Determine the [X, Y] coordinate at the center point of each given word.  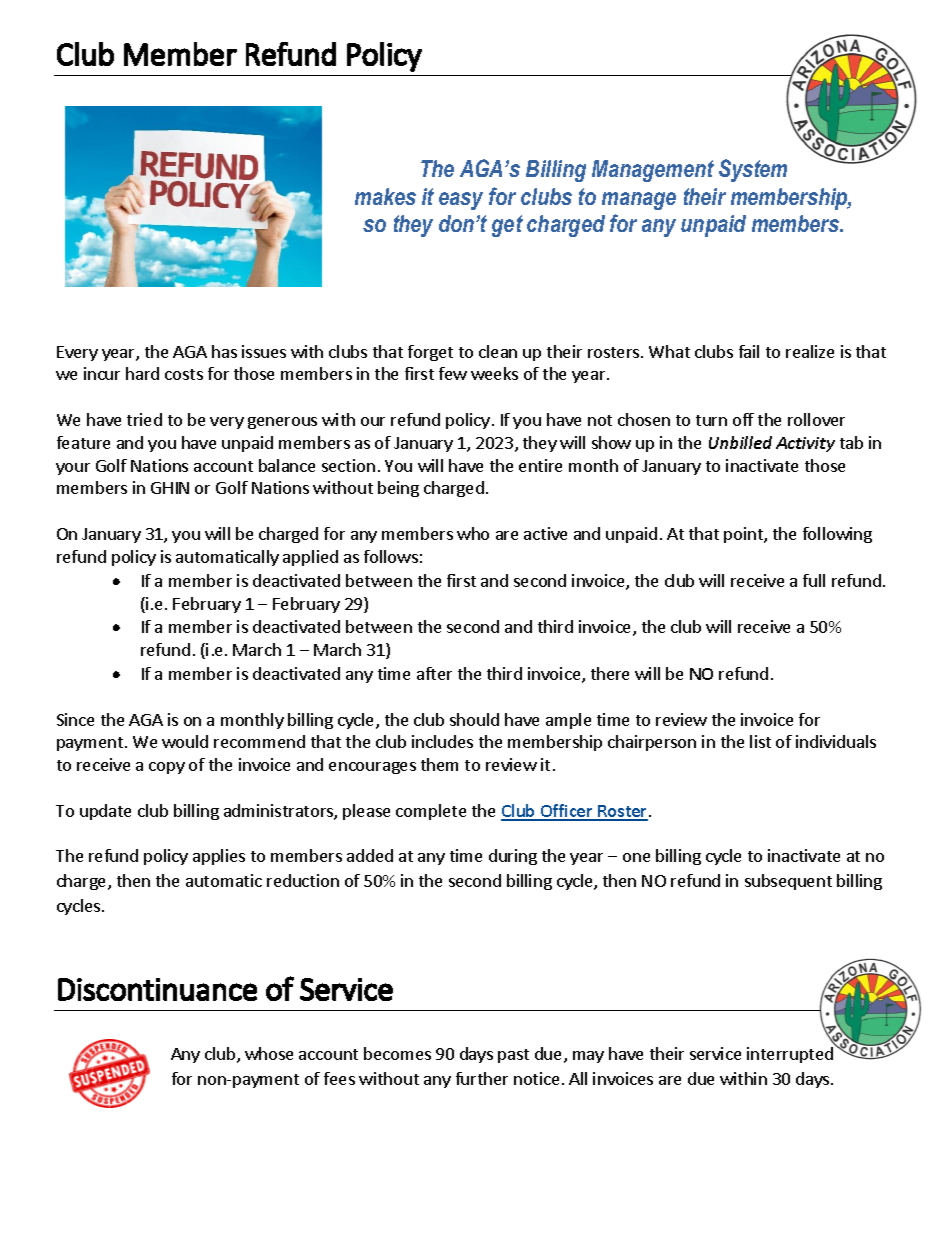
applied [310, 558]
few [453, 373]
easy [461, 201]
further [482, 1078]
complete [431, 812]
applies [219, 857]
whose [269, 1053]
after [434, 673]
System [753, 170]
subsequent [788, 882]
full [814, 580]
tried [144, 419]
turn [711, 420]
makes [385, 196]
